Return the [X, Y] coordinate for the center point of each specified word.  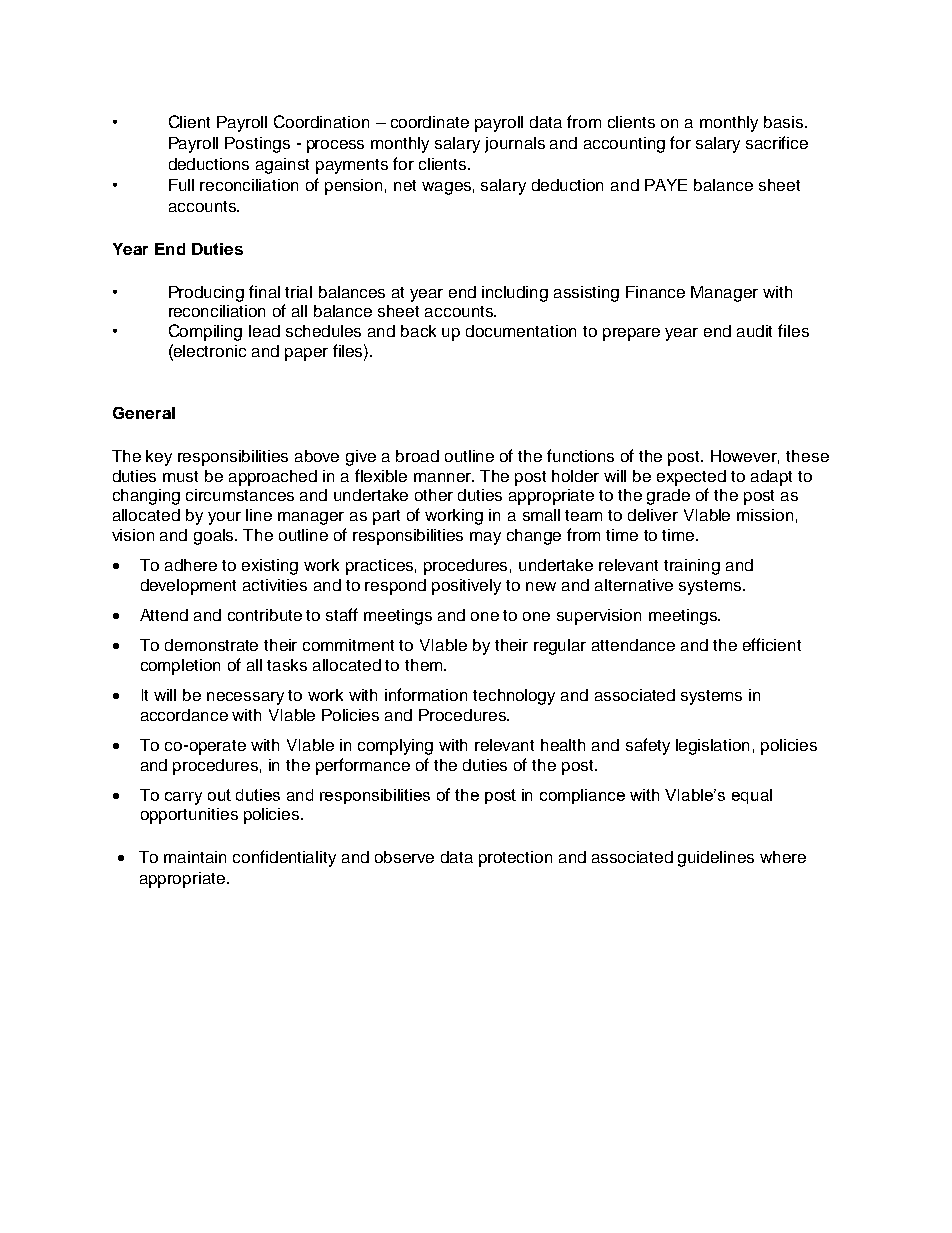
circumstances [240, 495]
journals [515, 145]
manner [444, 477]
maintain [195, 857]
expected [691, 478]
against [282, 166]
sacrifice [777, 142]
